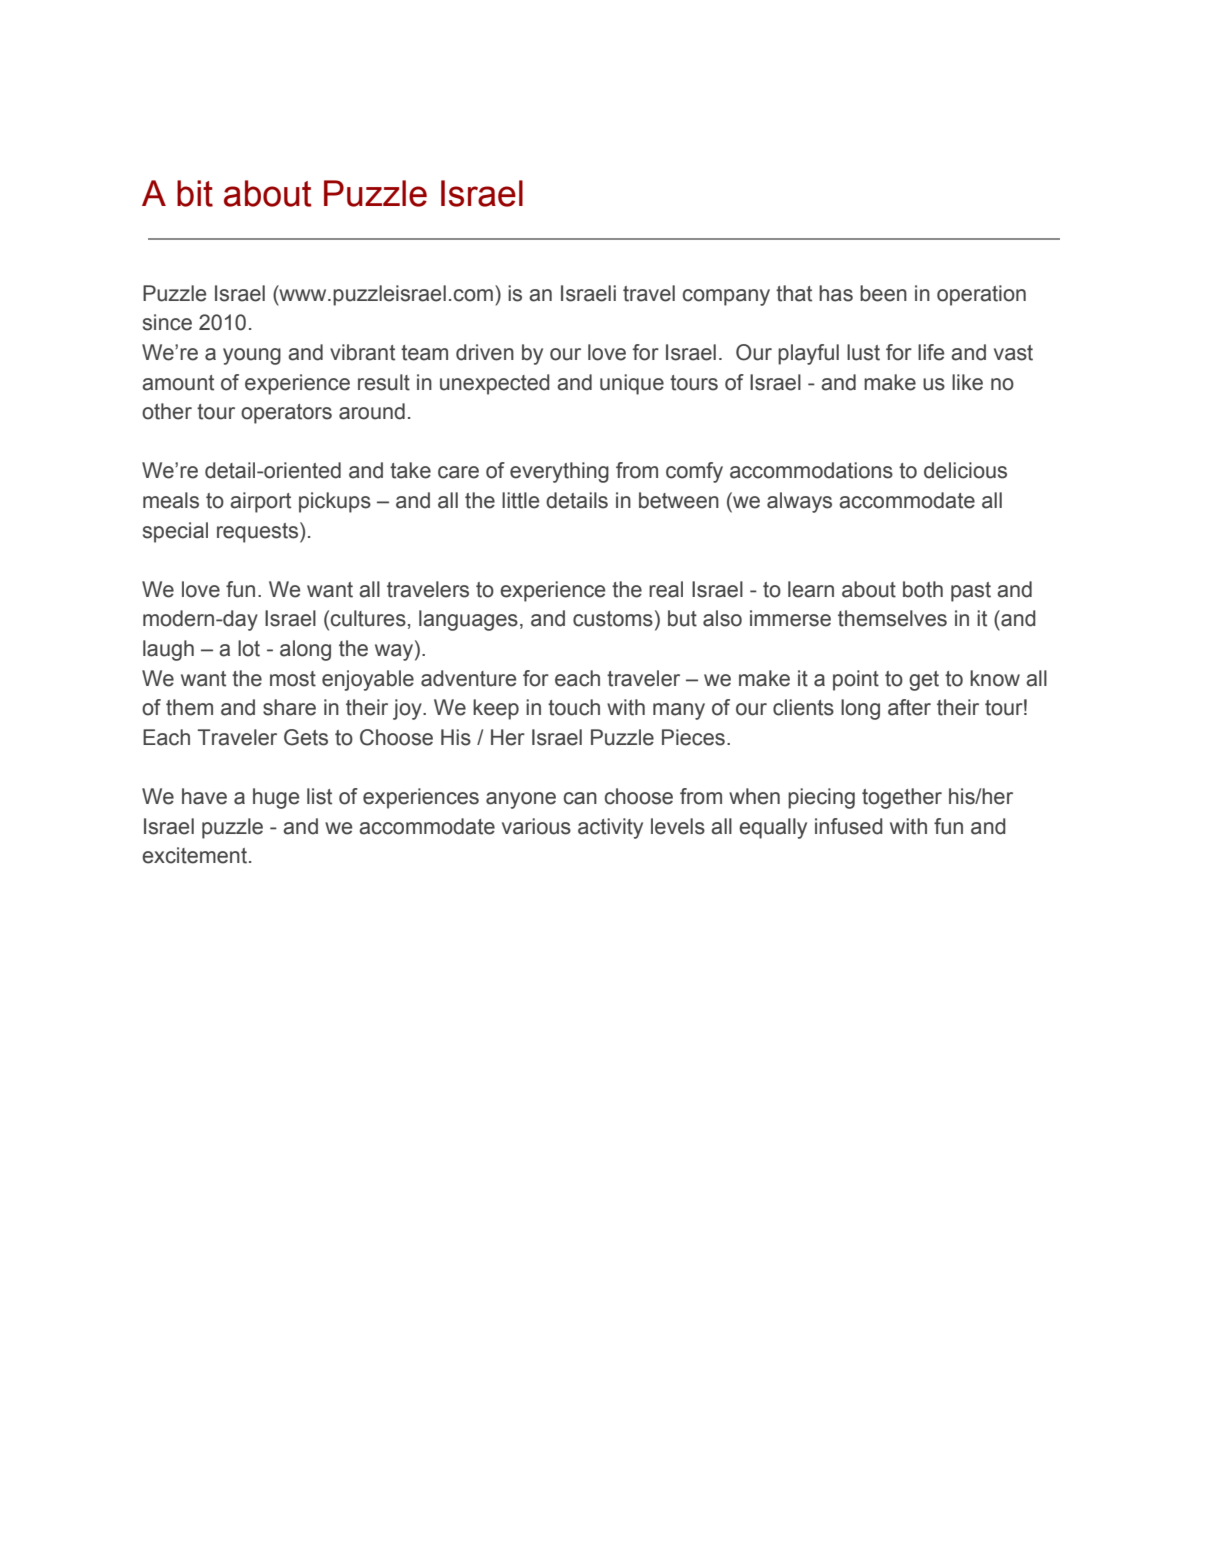 Image resolution: width=1208 pixels, height=1564 pixels. What do you see at coordinates (883, 293) in the image?
I see `been` at bounding box center [883, 293].
